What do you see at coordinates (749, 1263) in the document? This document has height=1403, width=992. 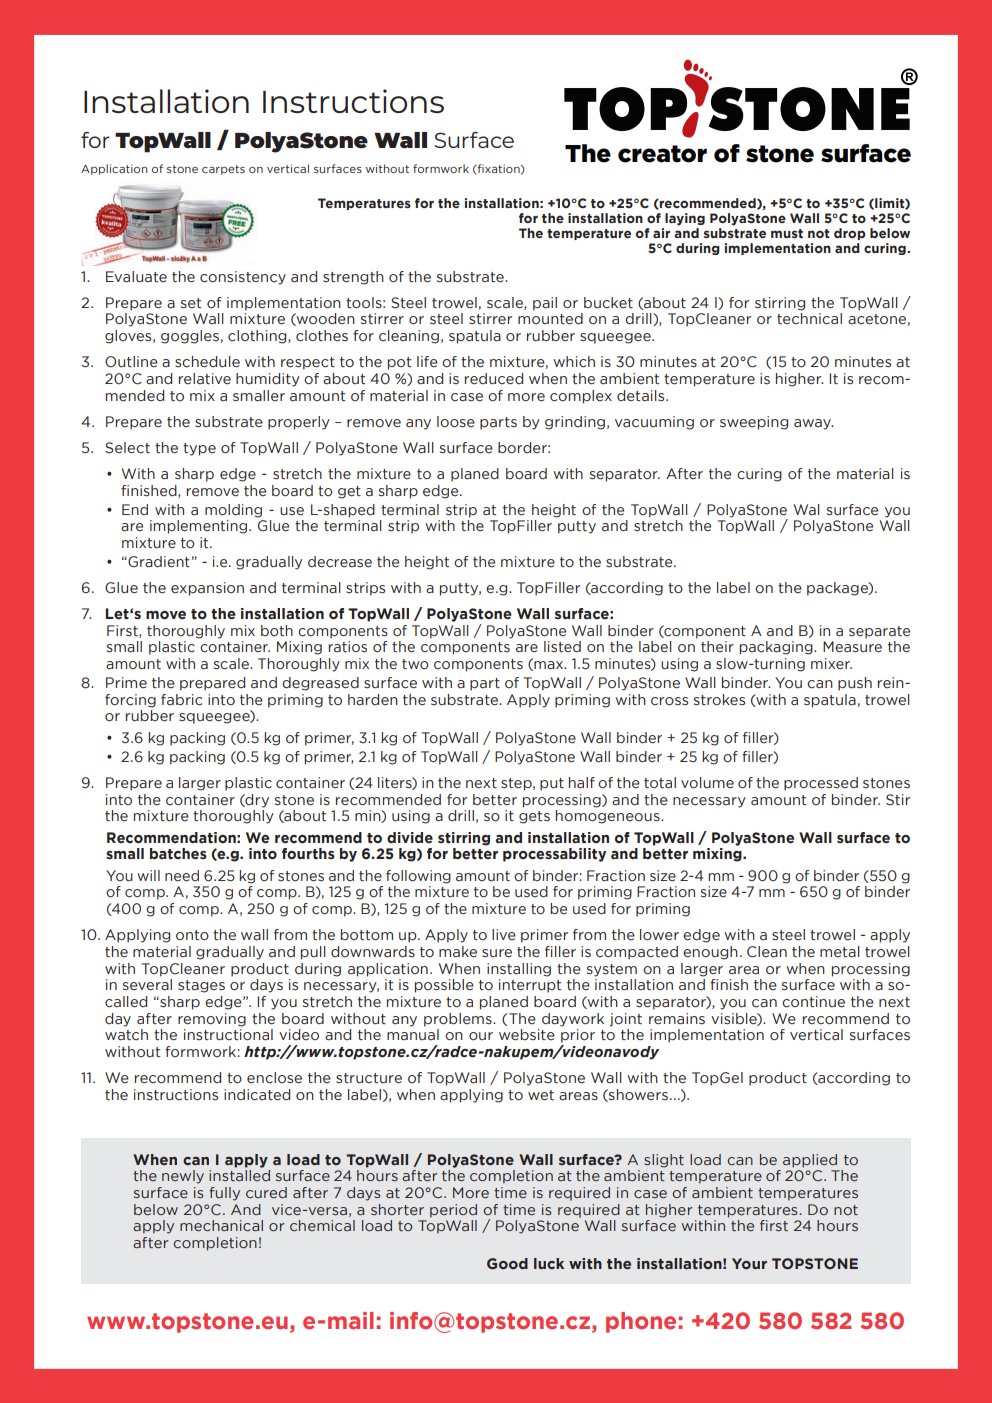 I see `Your` at bounding box center [749, 1263].
